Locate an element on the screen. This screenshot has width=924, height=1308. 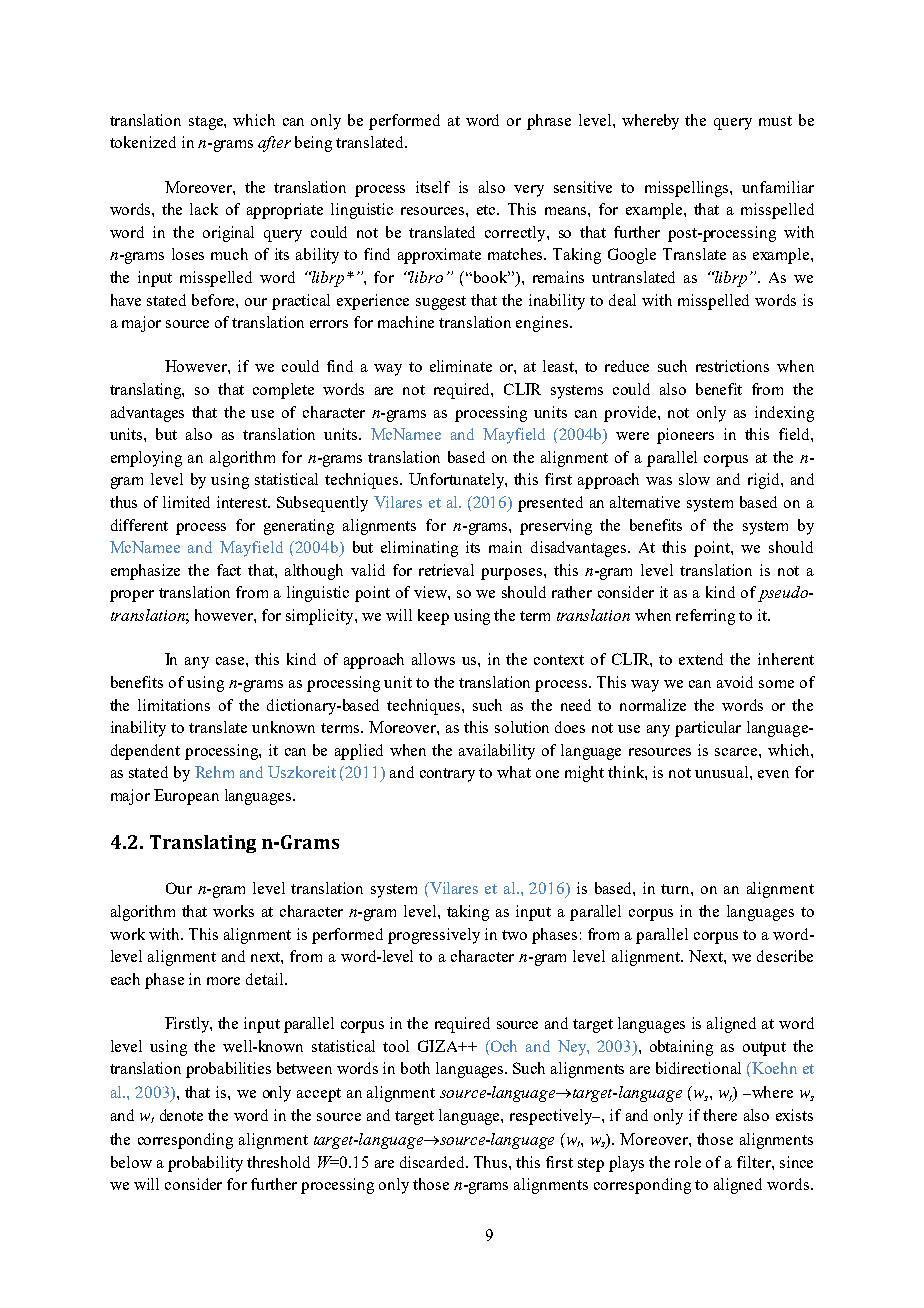
limited is located at coordinates (186, 502).
